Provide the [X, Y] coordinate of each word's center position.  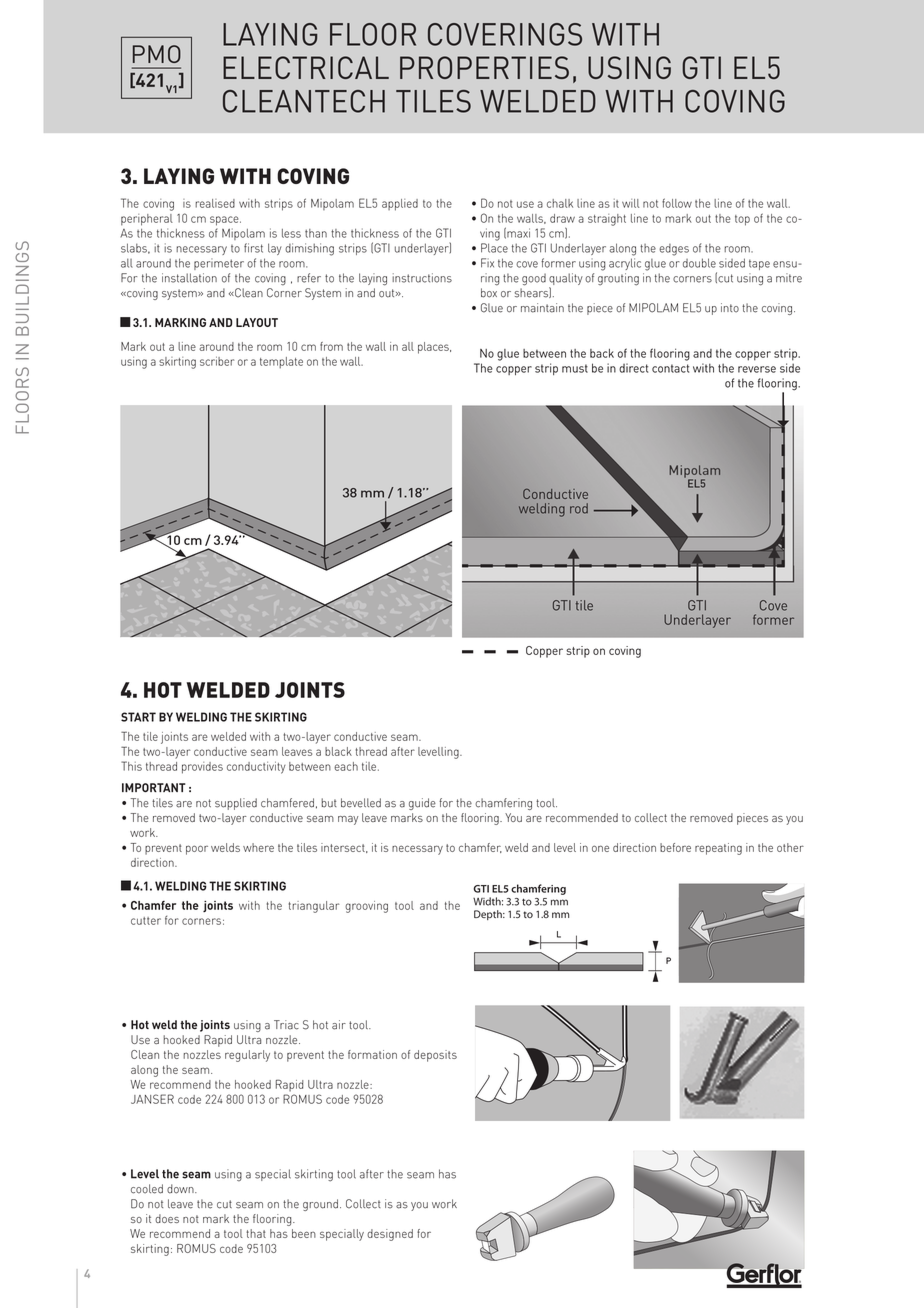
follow [677, 203]
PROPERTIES [484, 67]
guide [422, 804]
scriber [217, 361]
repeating [718, 849]
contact [670, 368]
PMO [157, 54]
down [181, 1189]
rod [579, 508]
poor [197, 850]
